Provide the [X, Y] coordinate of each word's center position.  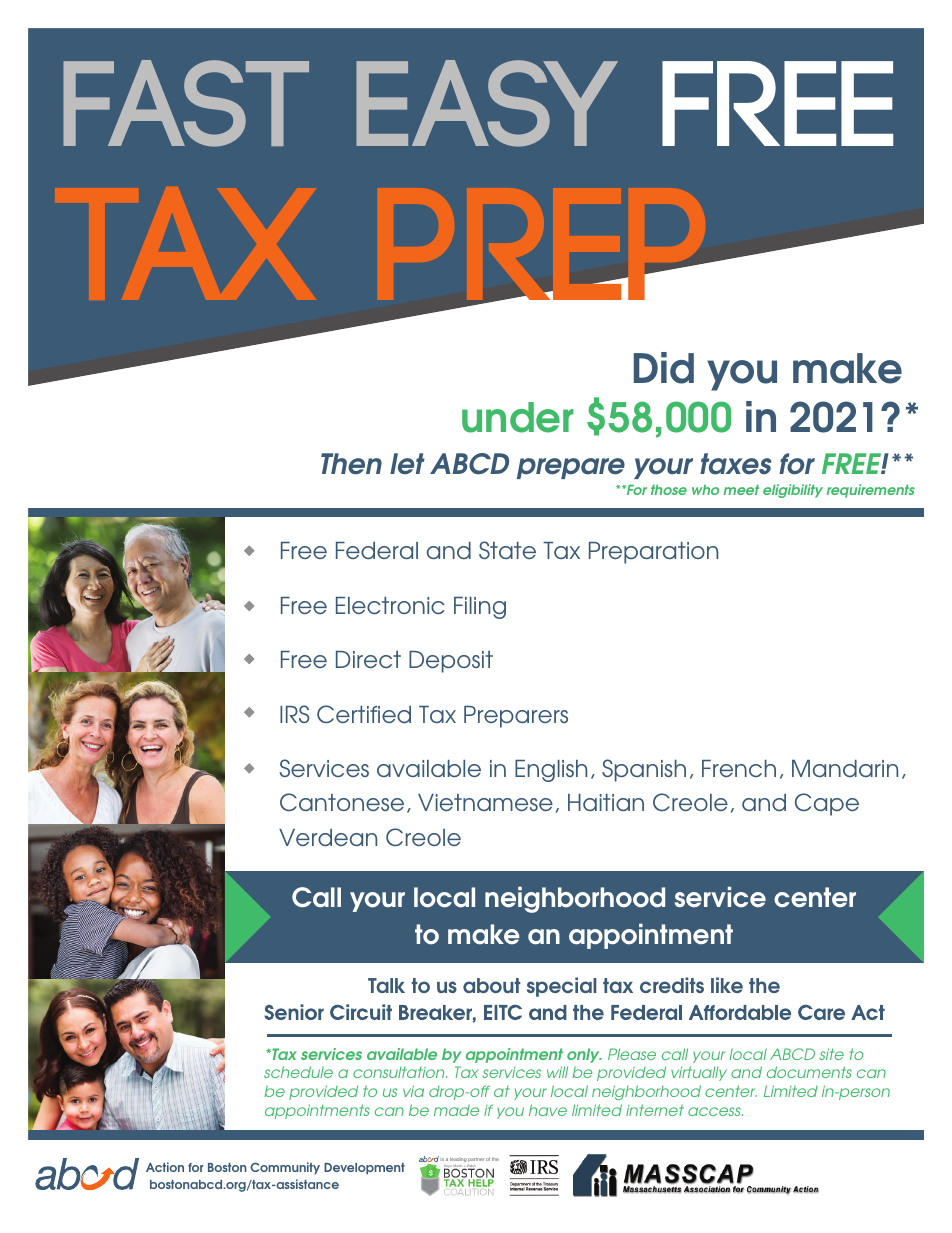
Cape [827, 804]
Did [664, 368]
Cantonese [342, 802]
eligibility [793, 491]
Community [285, 1168]
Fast [186, 103]
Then [351, 464]
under [518, 417]
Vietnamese [485, 802]
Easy [487, 103]
